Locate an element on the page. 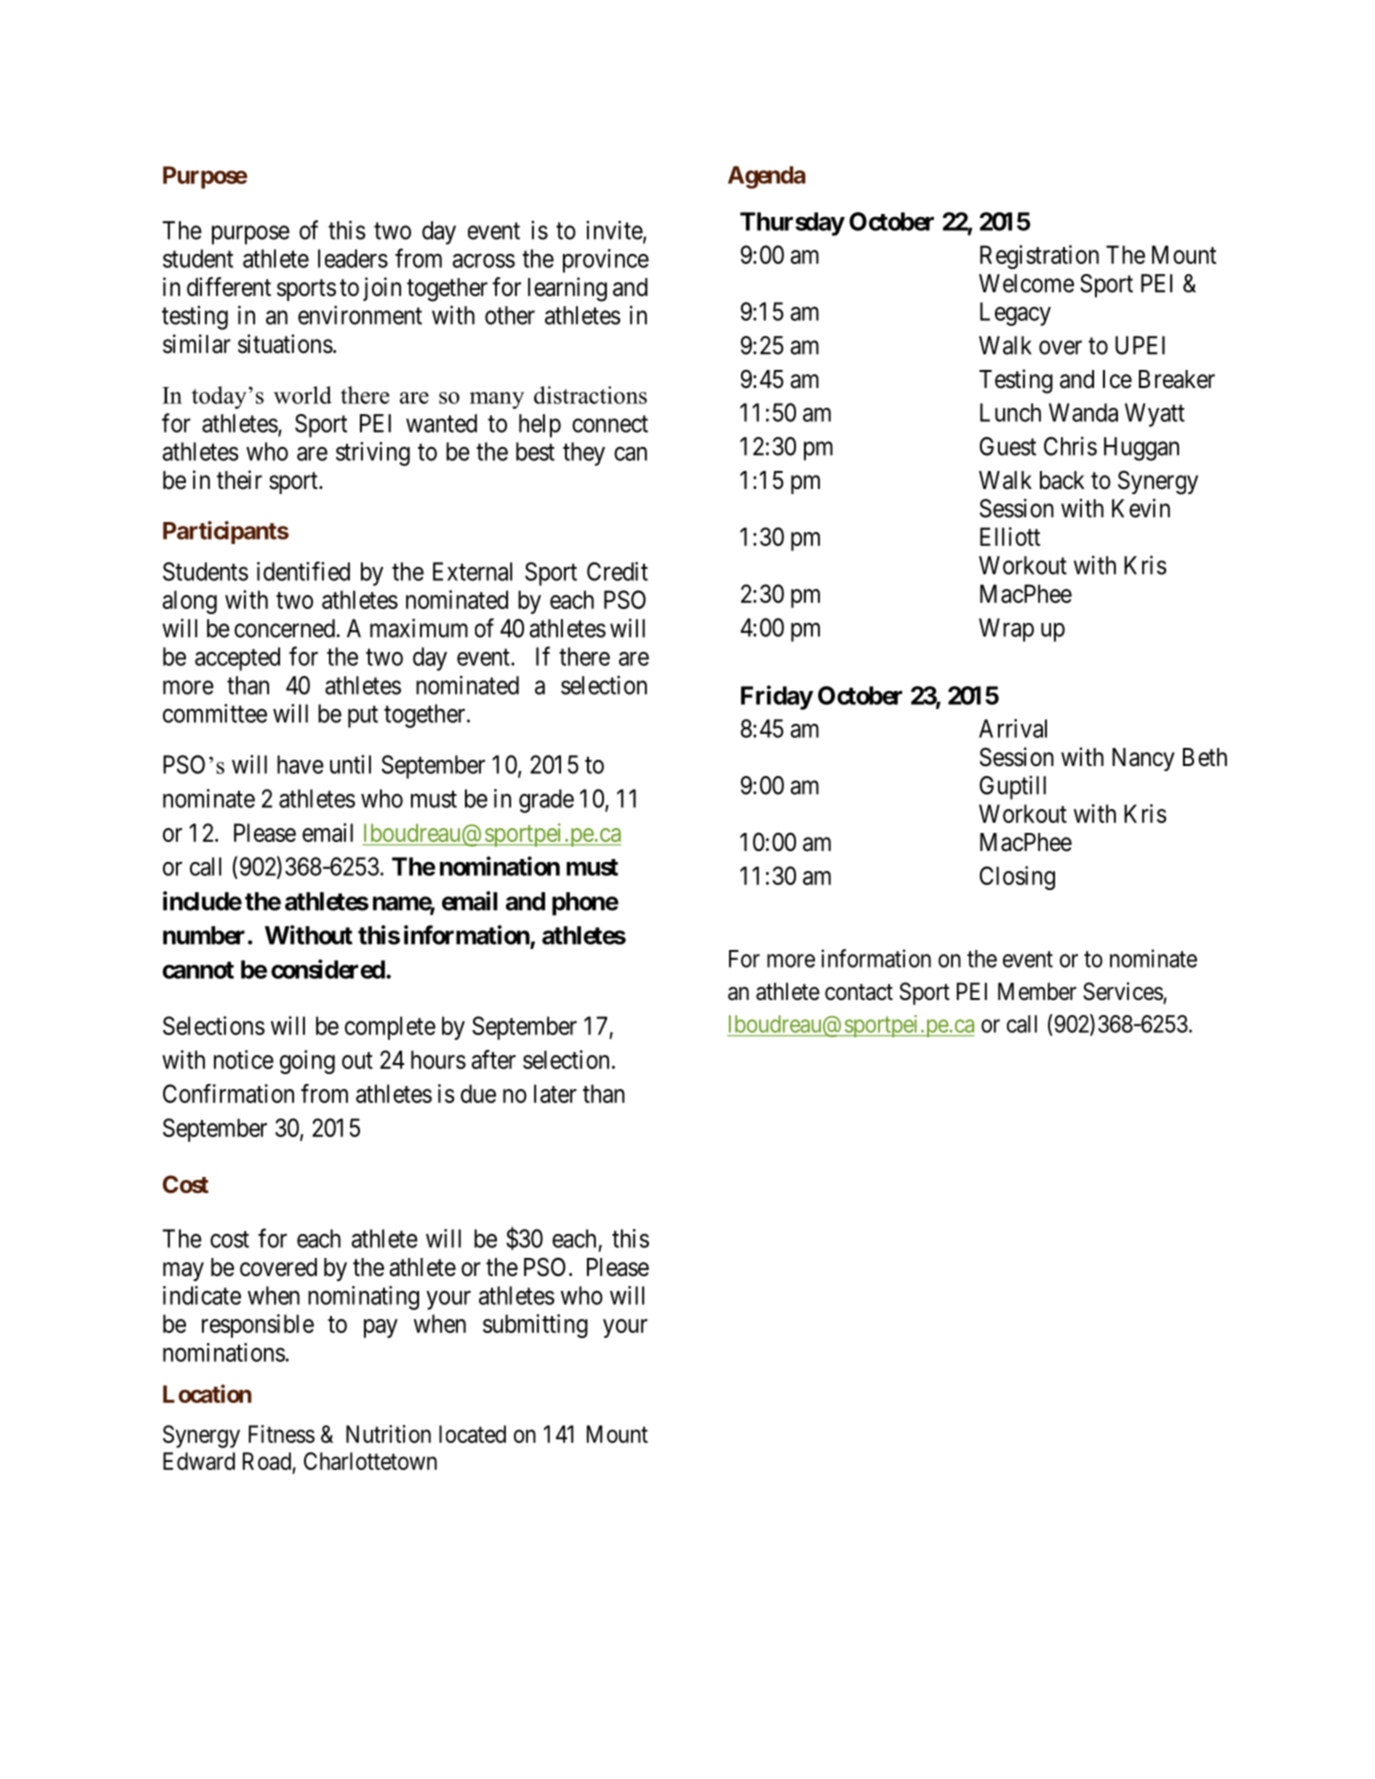 The height and width of the image is (1779, 1375). Member is located at coordinates (1037, 991).
